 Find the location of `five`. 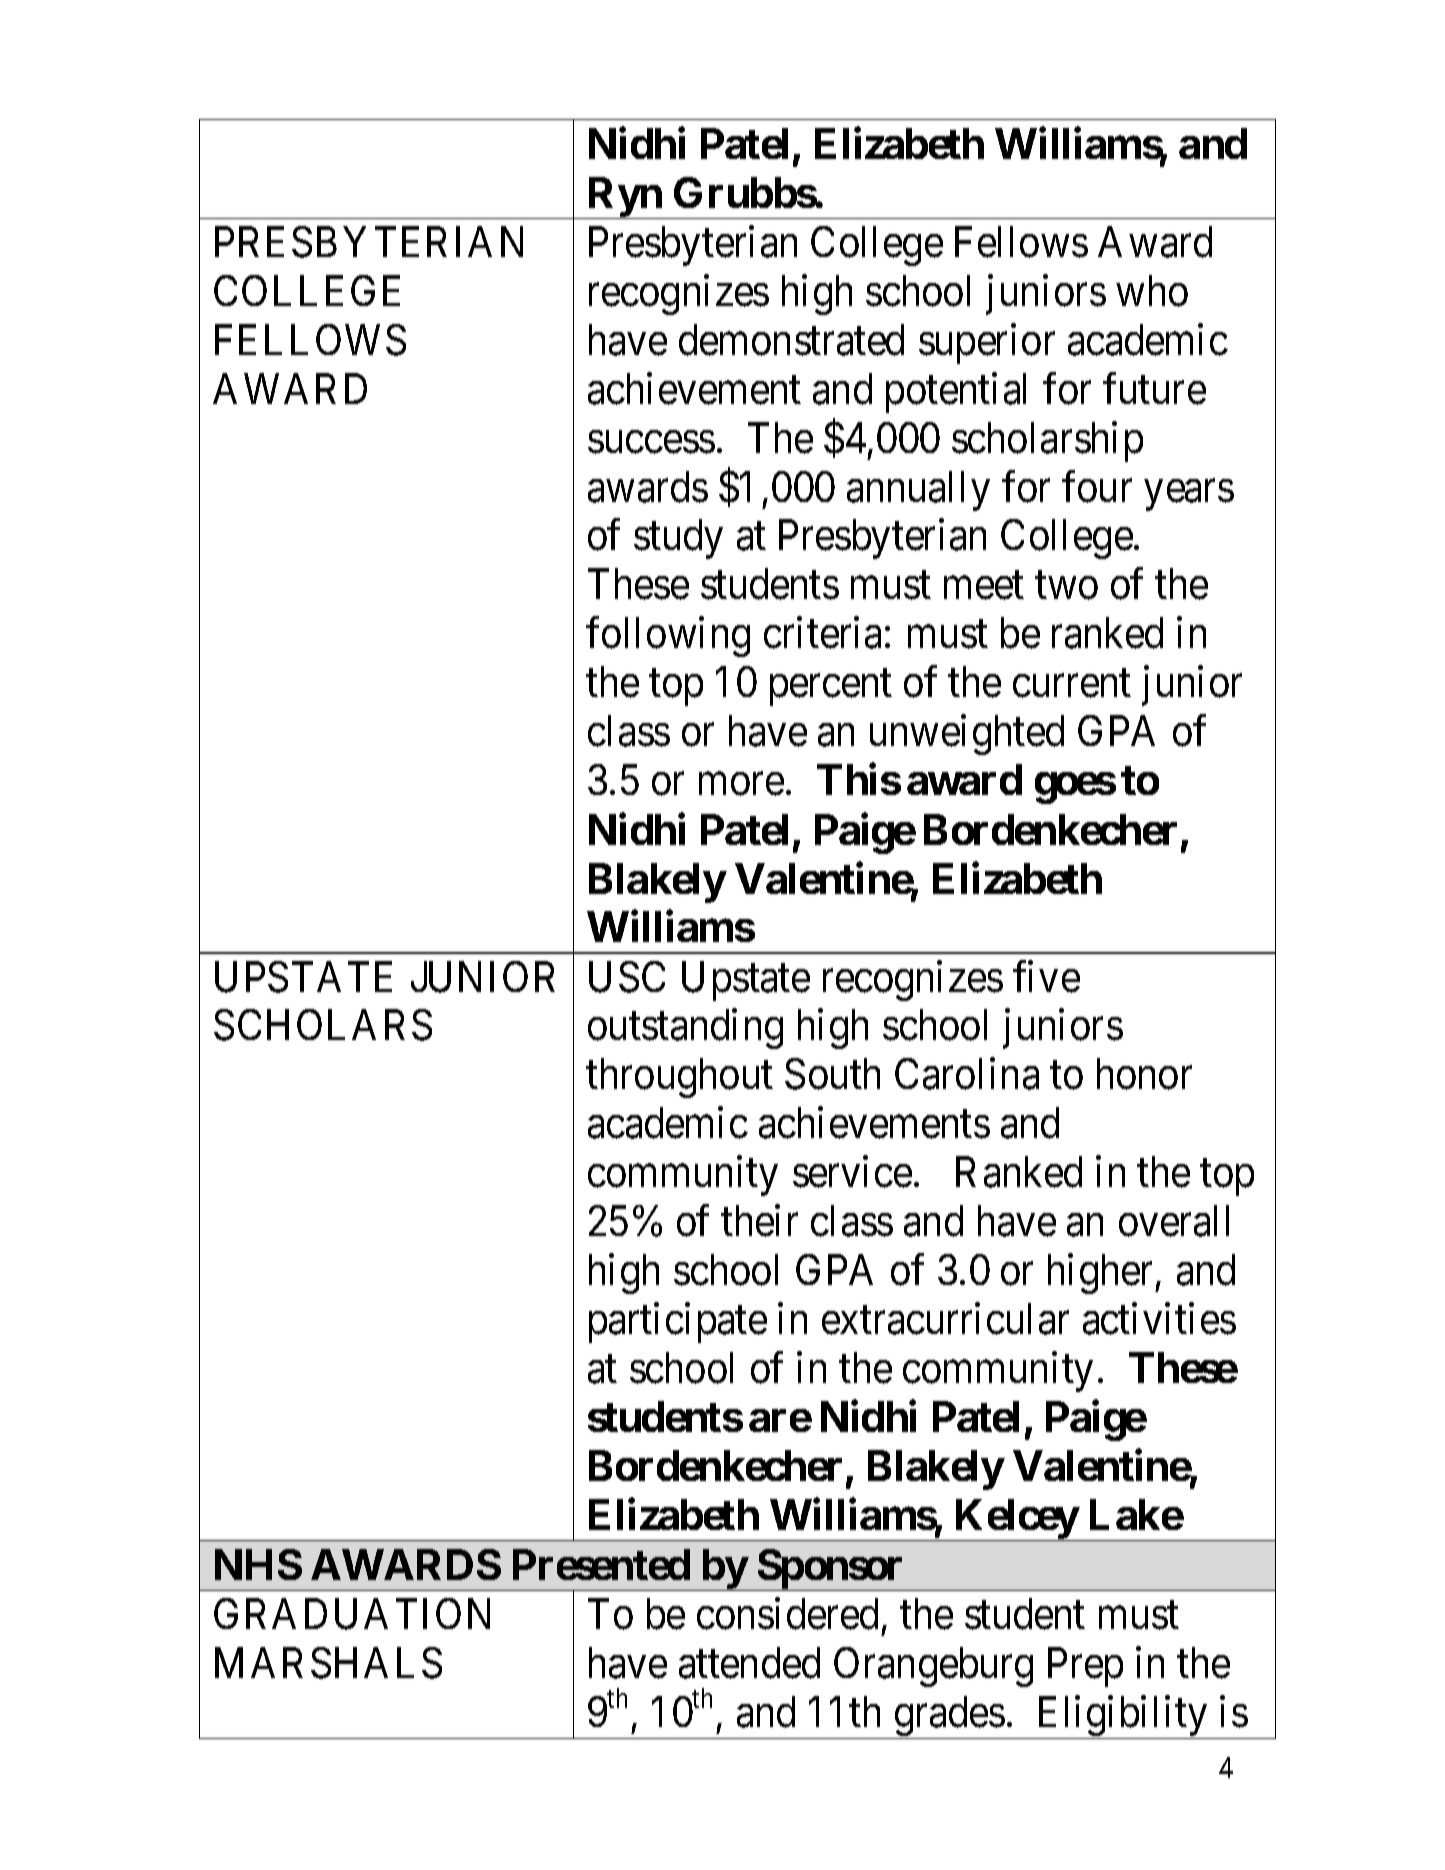

five is located at coordinates (1046, 977).
